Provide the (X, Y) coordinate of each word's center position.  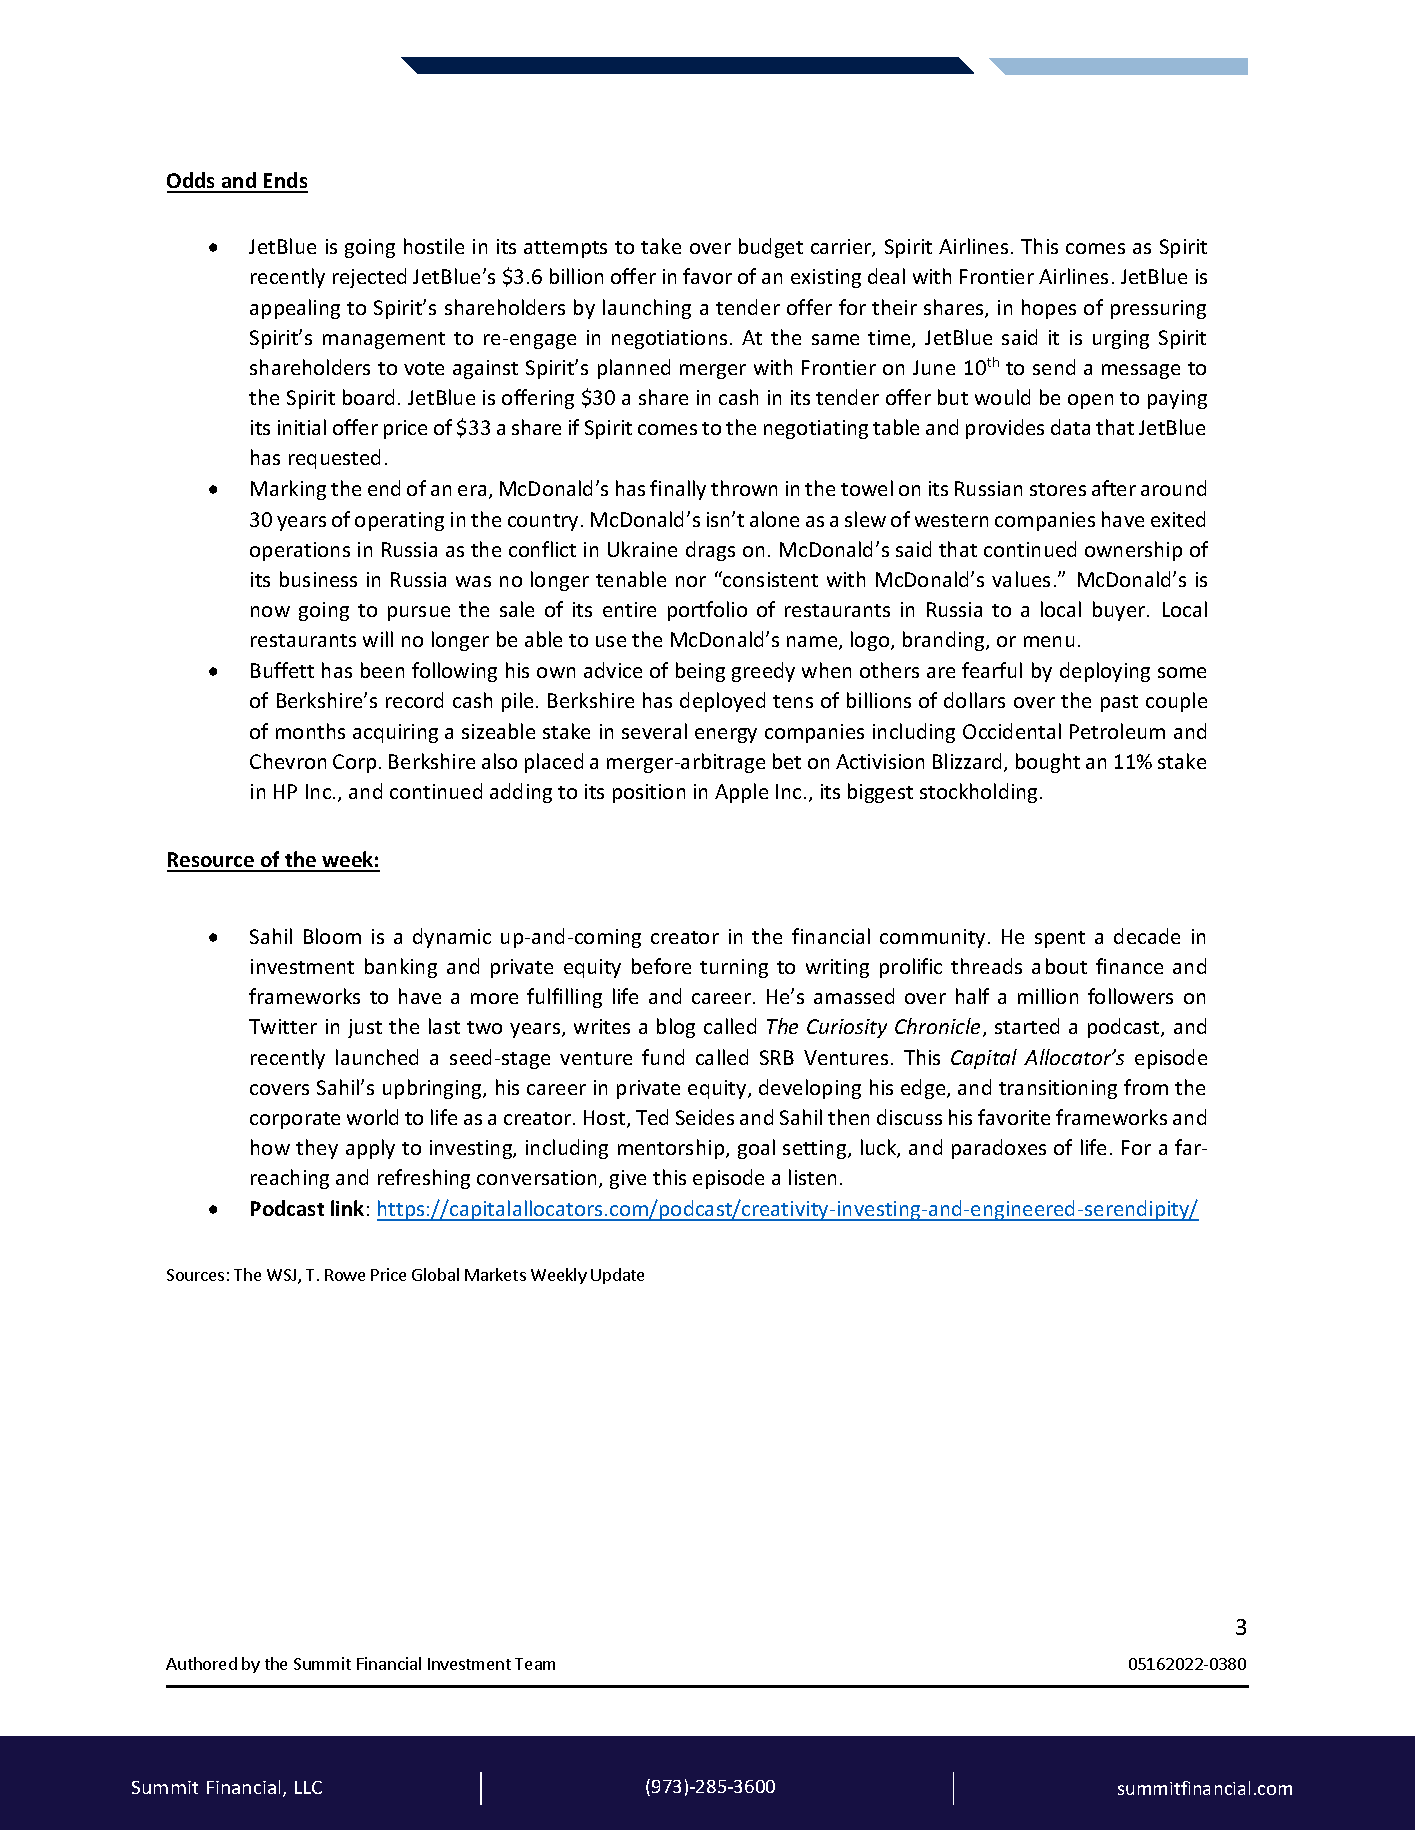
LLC (308, 1787)
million (1048, 996)
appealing (295, 309)
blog (676, 1028)
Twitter (283, 1026)
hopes (1049, 309)
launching (647, 309)
